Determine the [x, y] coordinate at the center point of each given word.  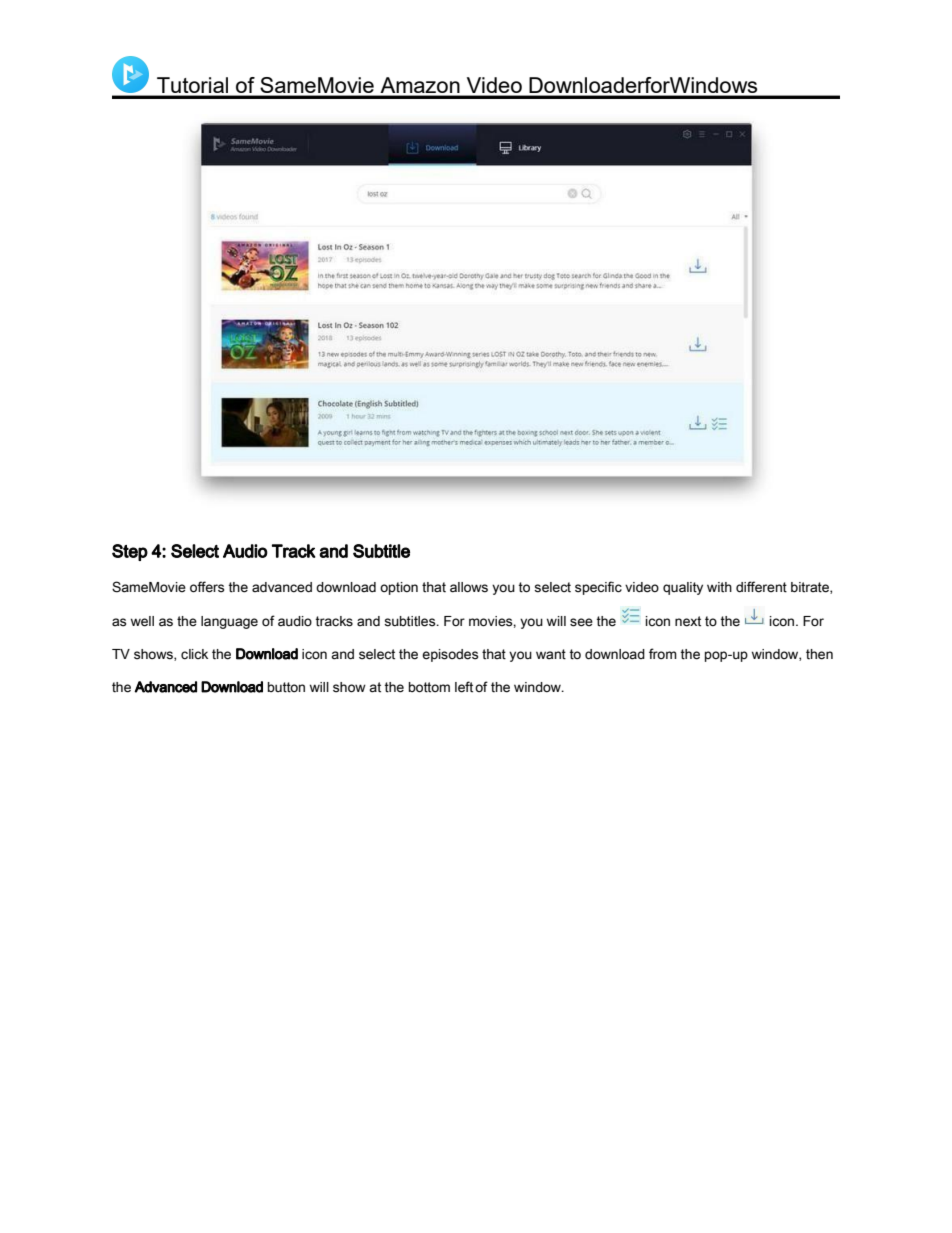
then [819, 654]
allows [469, 587]
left [464, 687]
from [663, 653]
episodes [450, 655]
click [194, 654]
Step [130, 552]
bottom [429, 687]
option [399, 588]
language [229, 622]
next [688, 621]
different [761, 587]
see [581, 622]
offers [207, 587]
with [719, 587]
